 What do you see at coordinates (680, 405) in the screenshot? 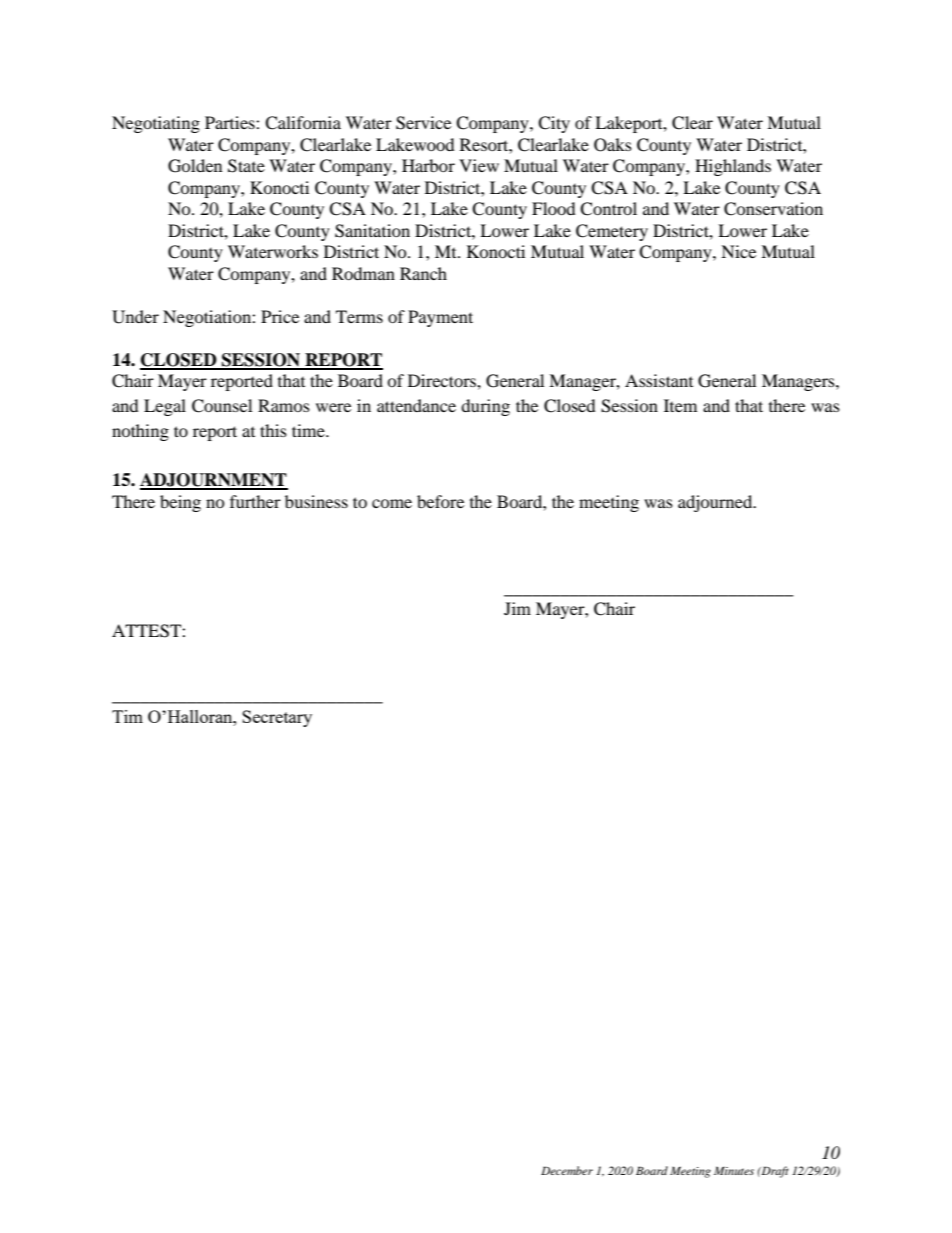
I see `Item` at bounding box center [680, 405].
